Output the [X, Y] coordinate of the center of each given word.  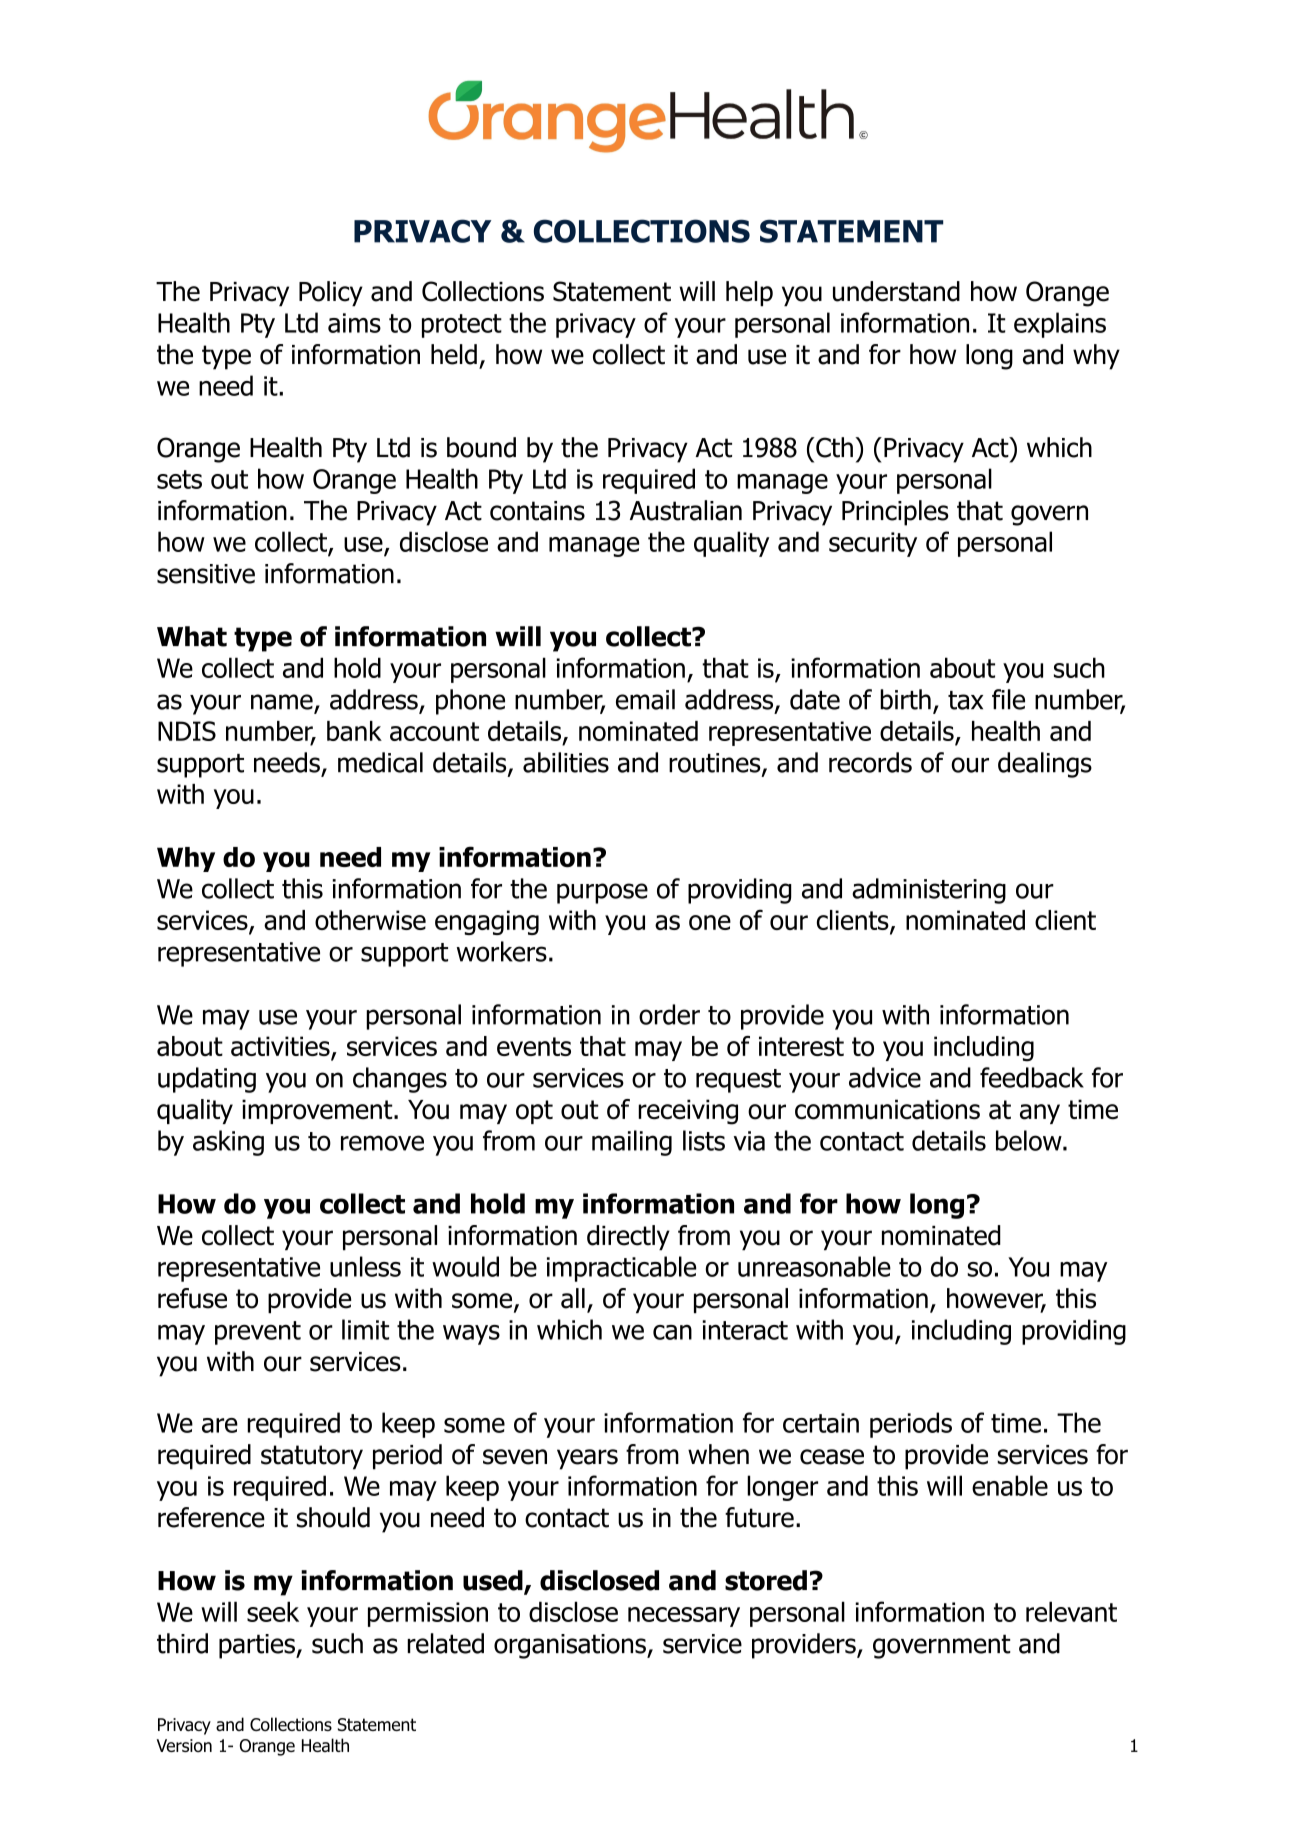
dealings [1045, 765]
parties [258, 1646]
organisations [571, 1646]
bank [354, 731]
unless [365, 1266]
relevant [1071, 1611]
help [749, 294]
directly [628, 1238]
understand [896, 291]
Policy [331, 294]
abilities [566, 762]
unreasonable [814, 1266]
